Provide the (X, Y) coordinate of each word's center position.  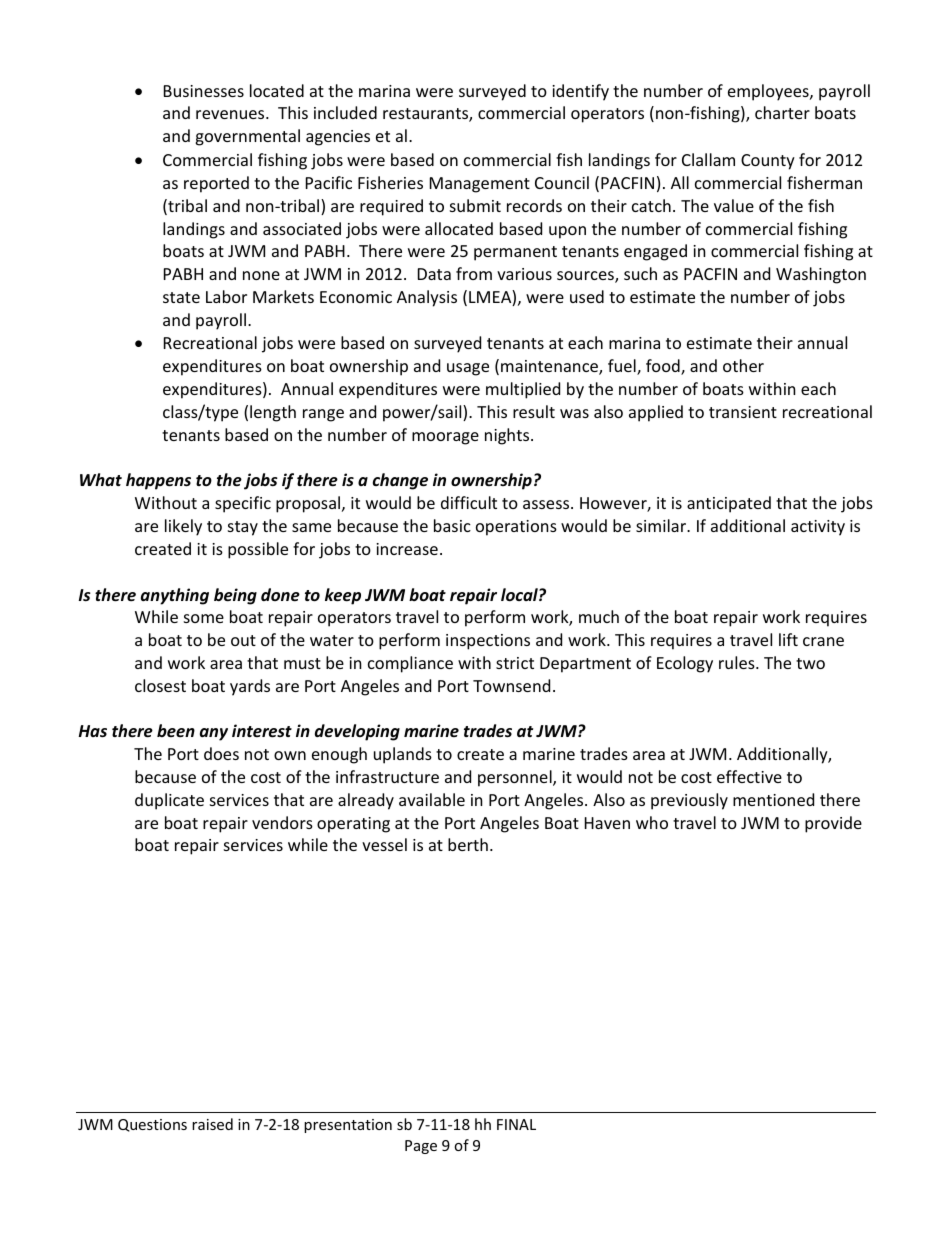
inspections (488, 642)
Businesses (204, 91)
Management (480, 185)
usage (468, 369)
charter (782, 112)
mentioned (773, 799)
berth (468, 844)
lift (788, 639)
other (743, 365)
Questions (152, 1125)
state (181, 297)
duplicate (169, 801)
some (204, 618)
